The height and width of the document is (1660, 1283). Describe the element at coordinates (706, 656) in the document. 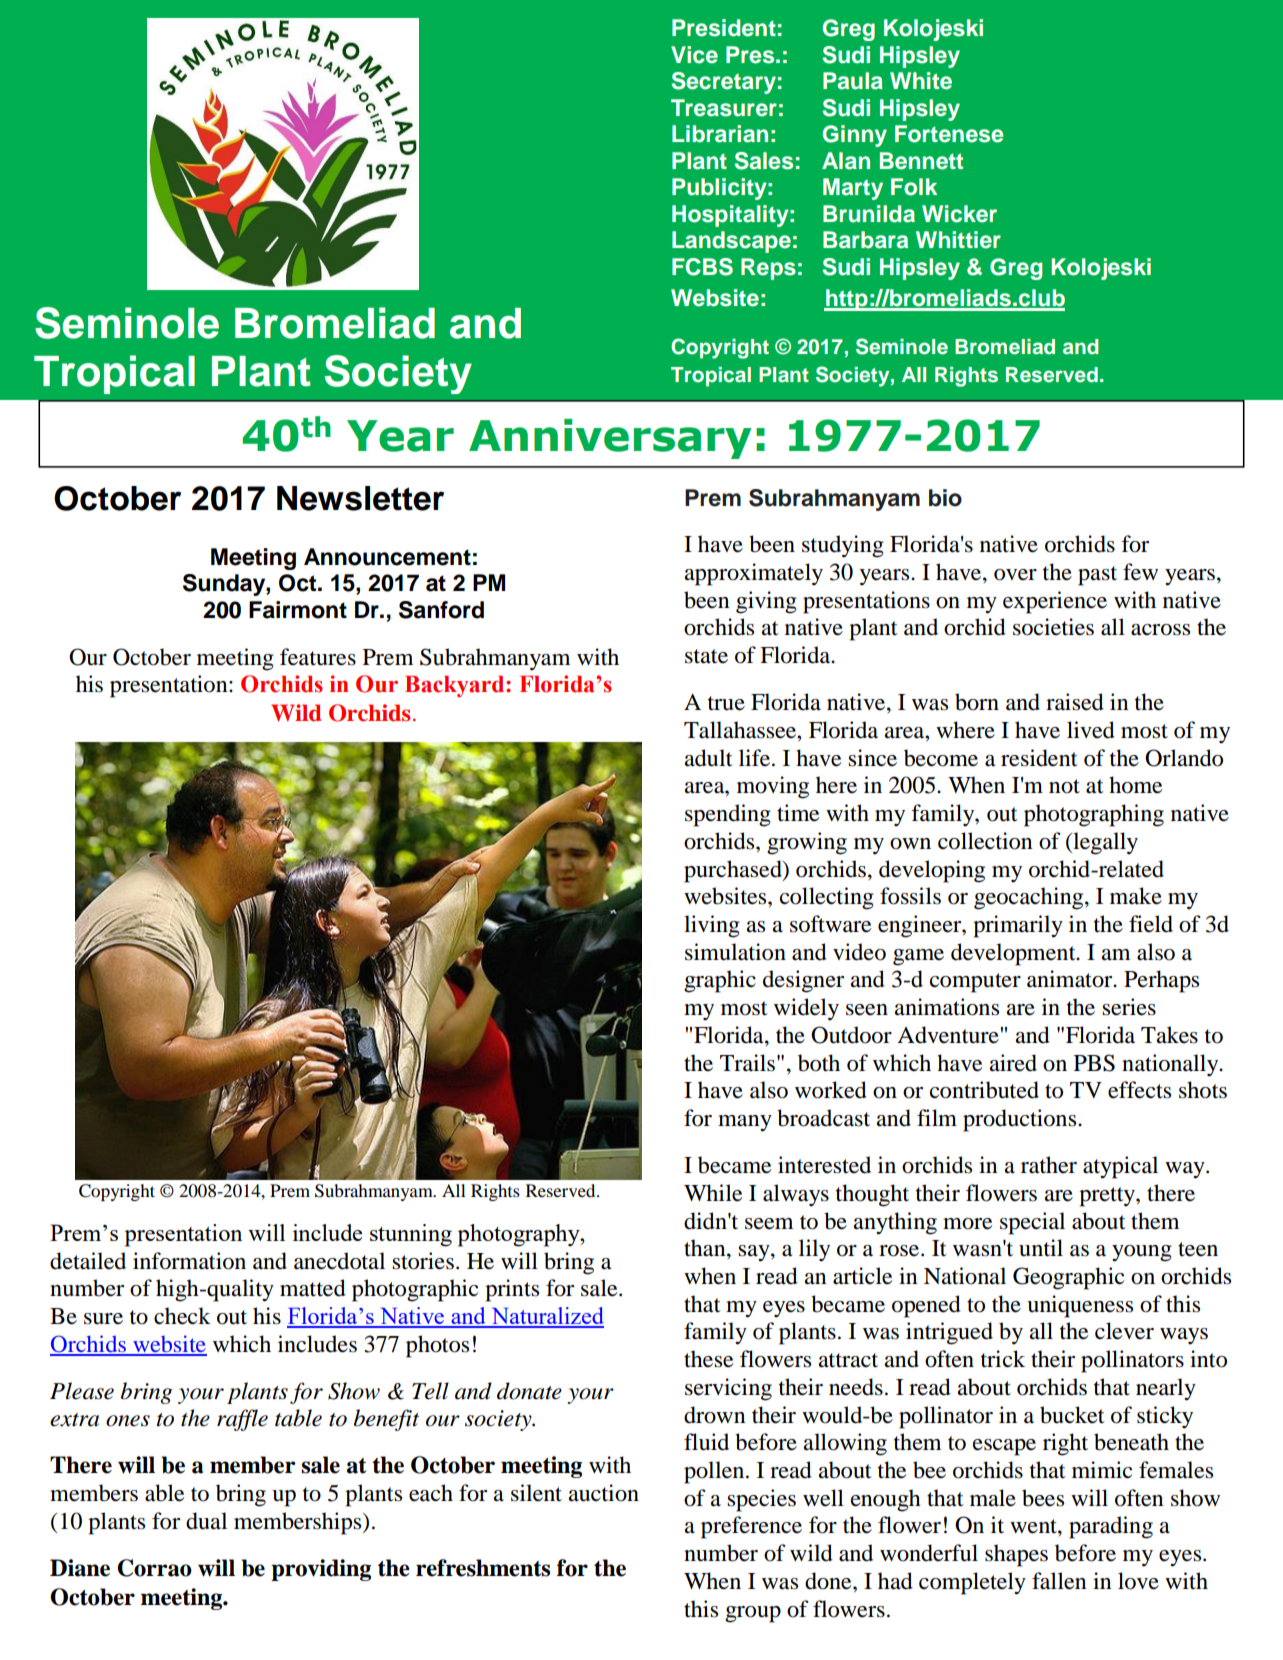

I see `state` at that location.
